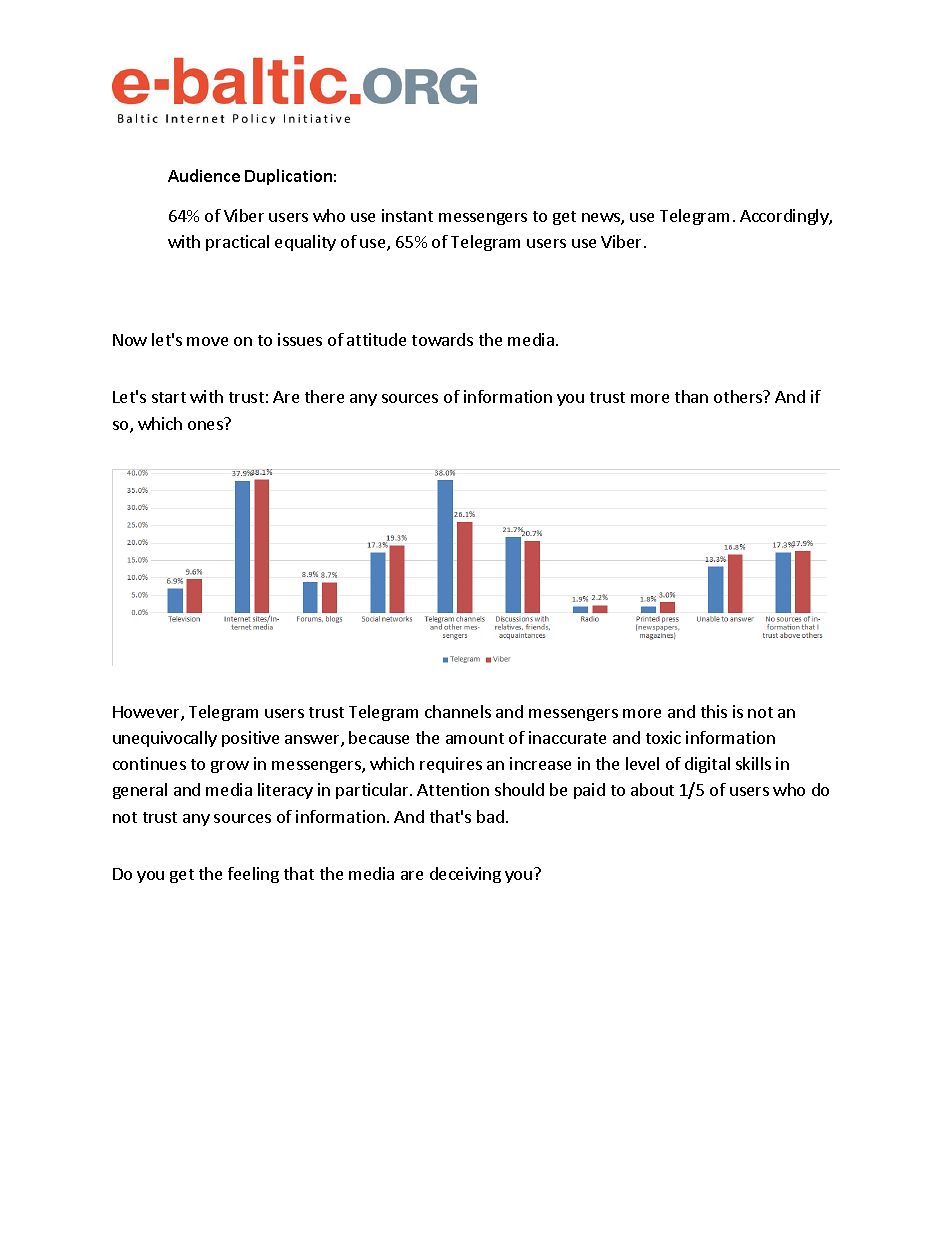 The image size is (952, 1233). Describe the element at coordinates (652, 789) in the screenshot. I see `about` at that location.
